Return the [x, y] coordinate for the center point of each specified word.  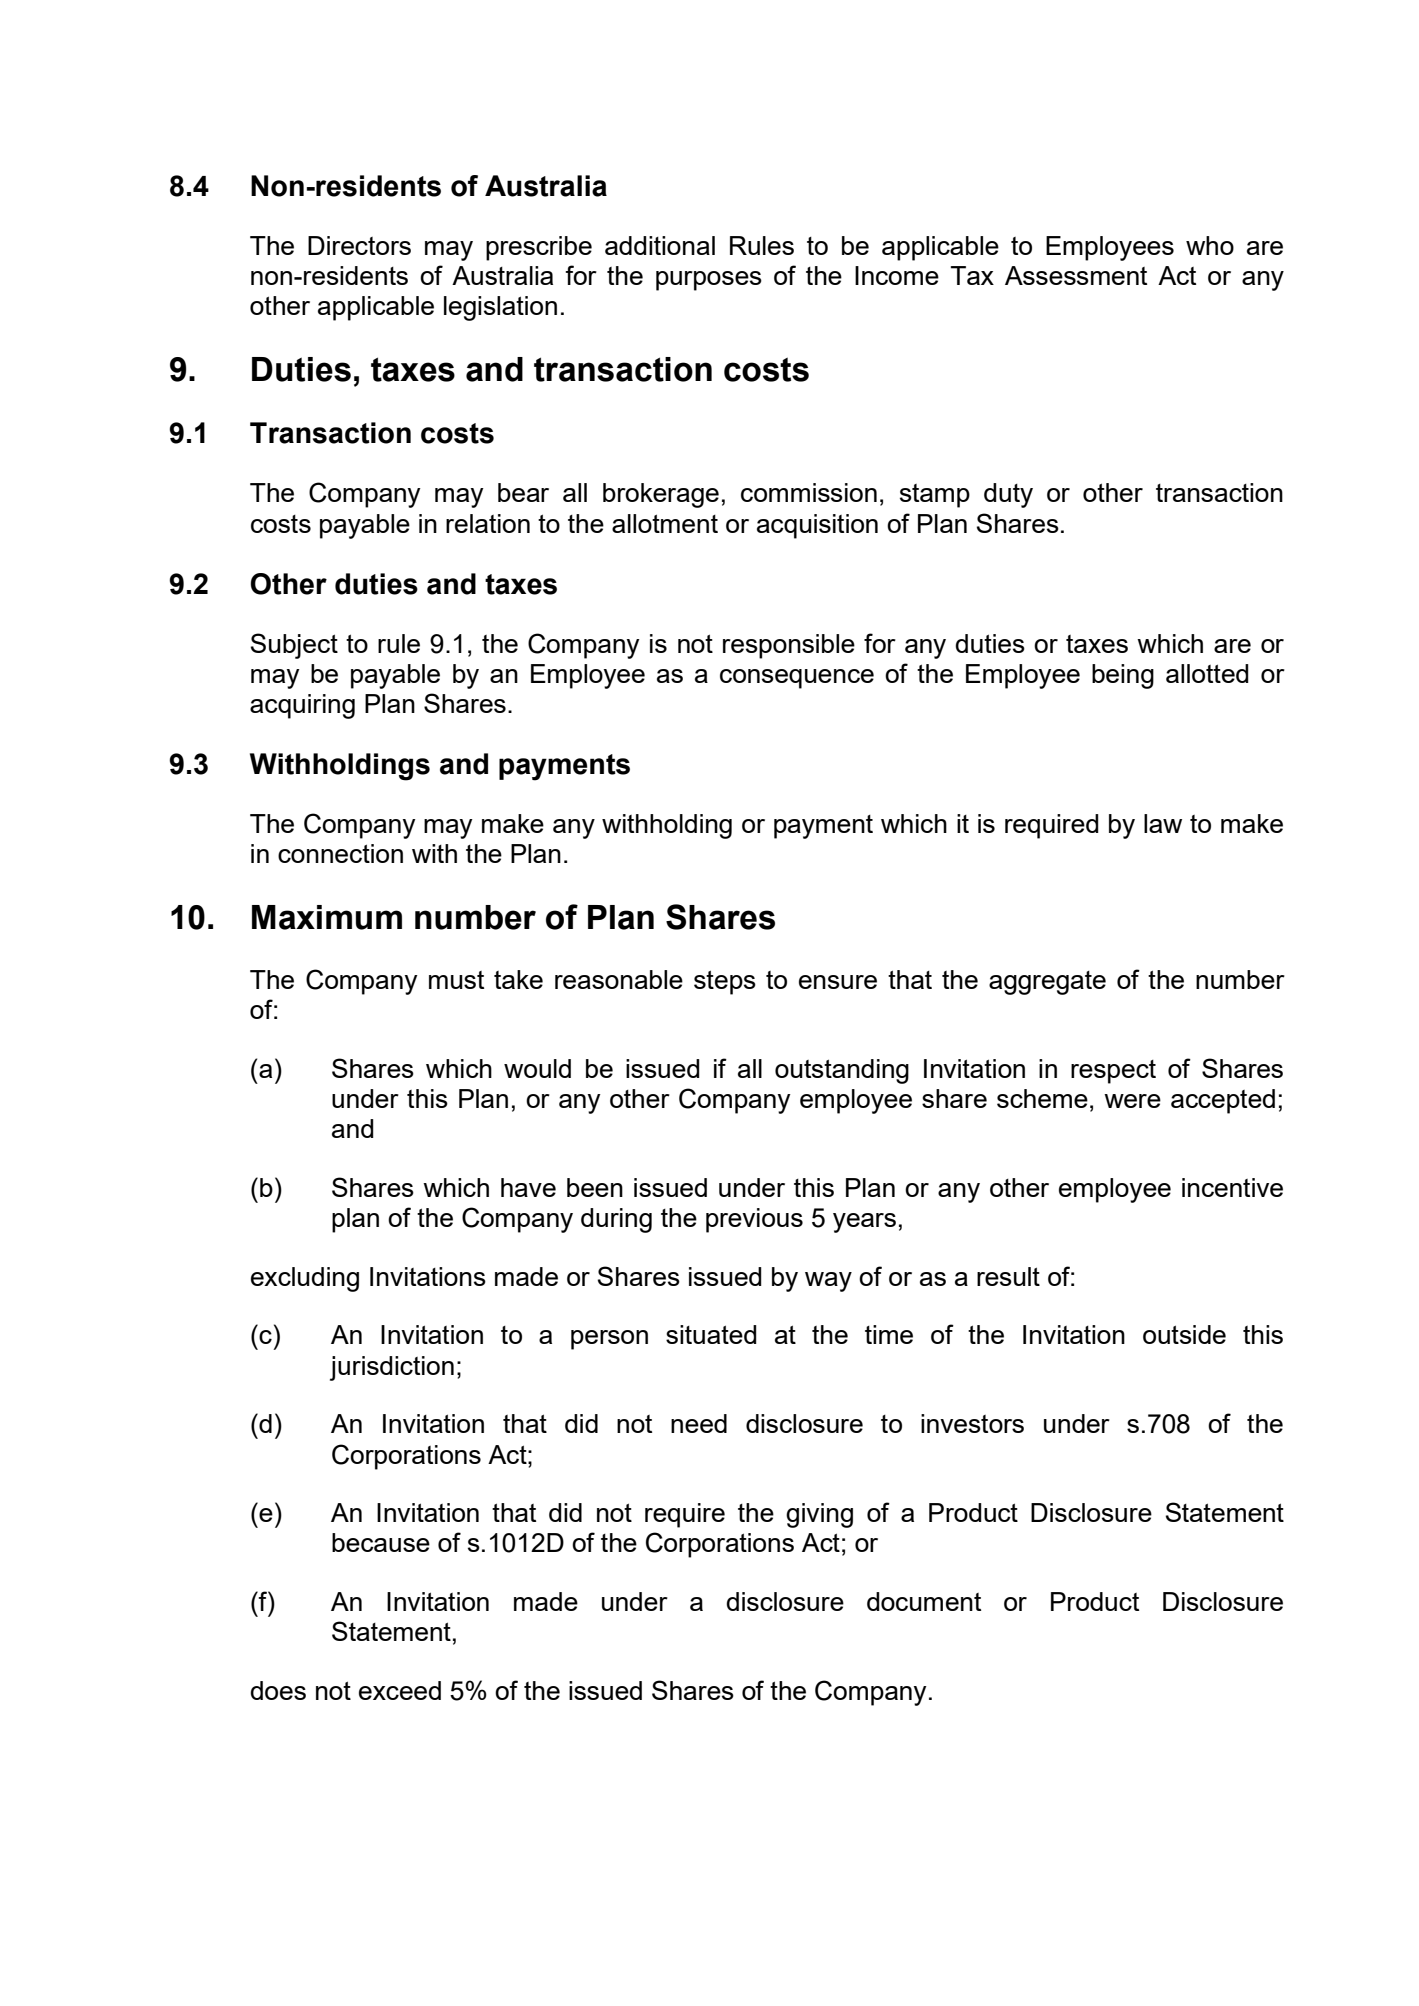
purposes [709, 281]
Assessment [1076, 275]
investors [972, 1423]
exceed [400, 1690]
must [456, 980]
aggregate [1047, 983]
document [924, 1601]
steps [725, 982]
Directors [359, 245]
